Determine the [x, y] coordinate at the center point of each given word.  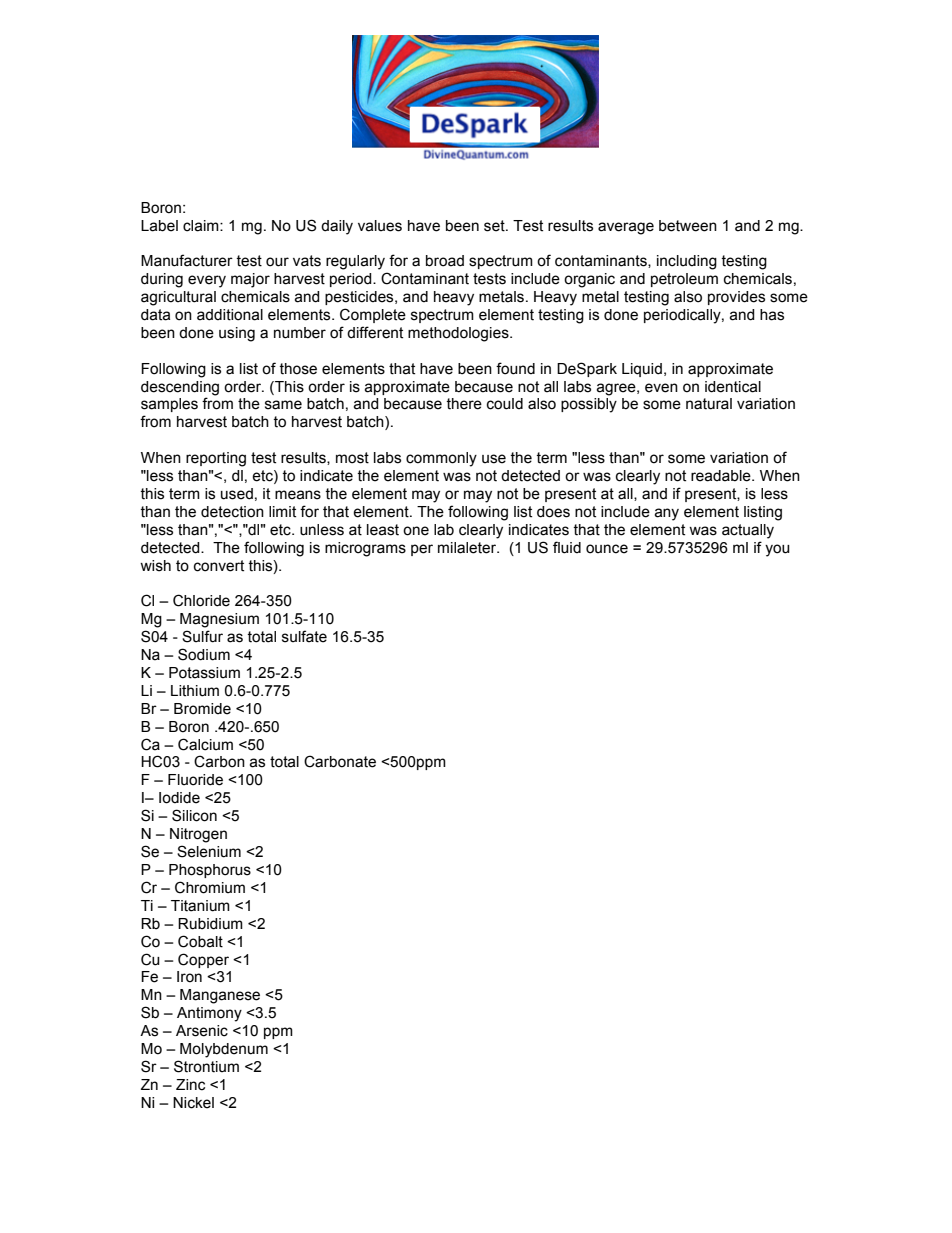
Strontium [206, 1066]
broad [445, 261]
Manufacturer [187, 260]
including [687, 262]
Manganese [220, 996]
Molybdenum [224, 1050]
